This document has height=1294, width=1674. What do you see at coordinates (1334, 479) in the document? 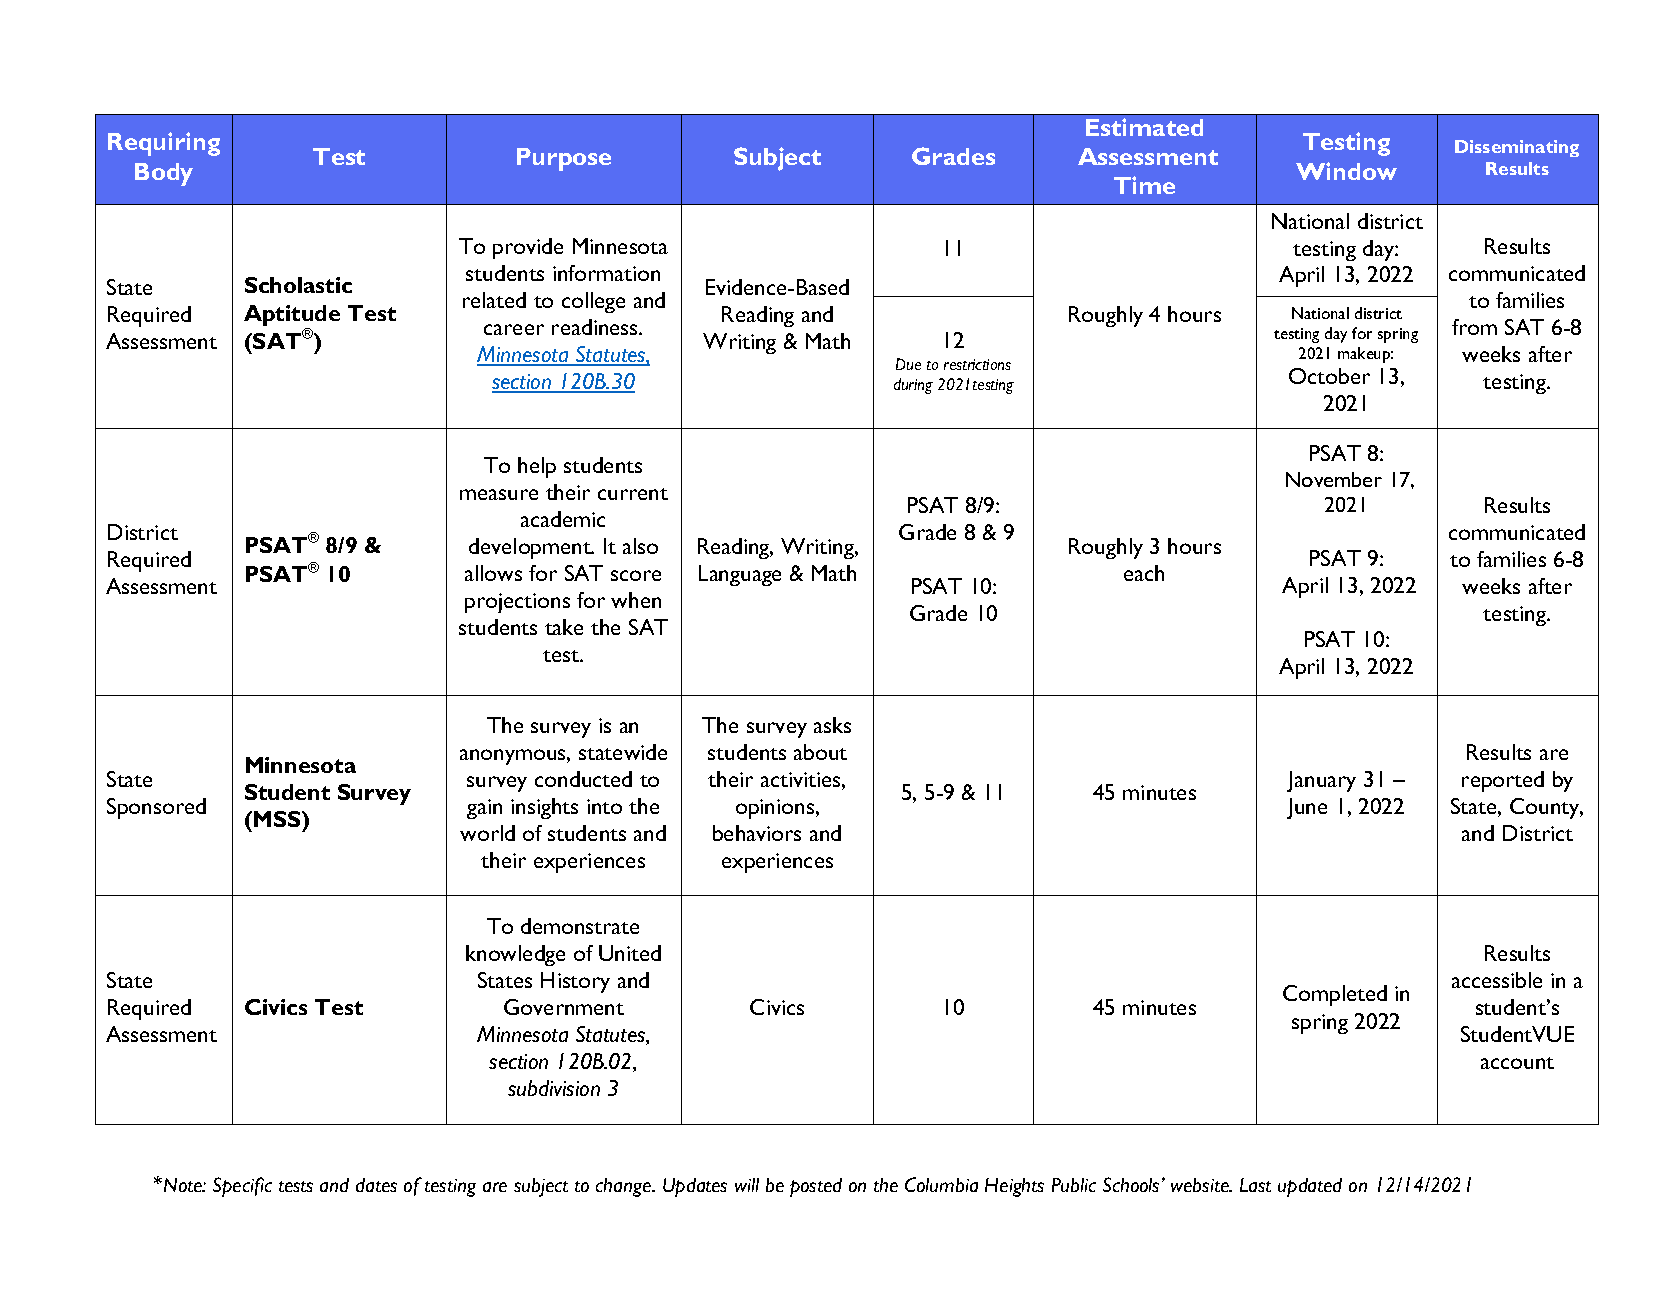
I see `November` at bounding box center [1334, 479].
